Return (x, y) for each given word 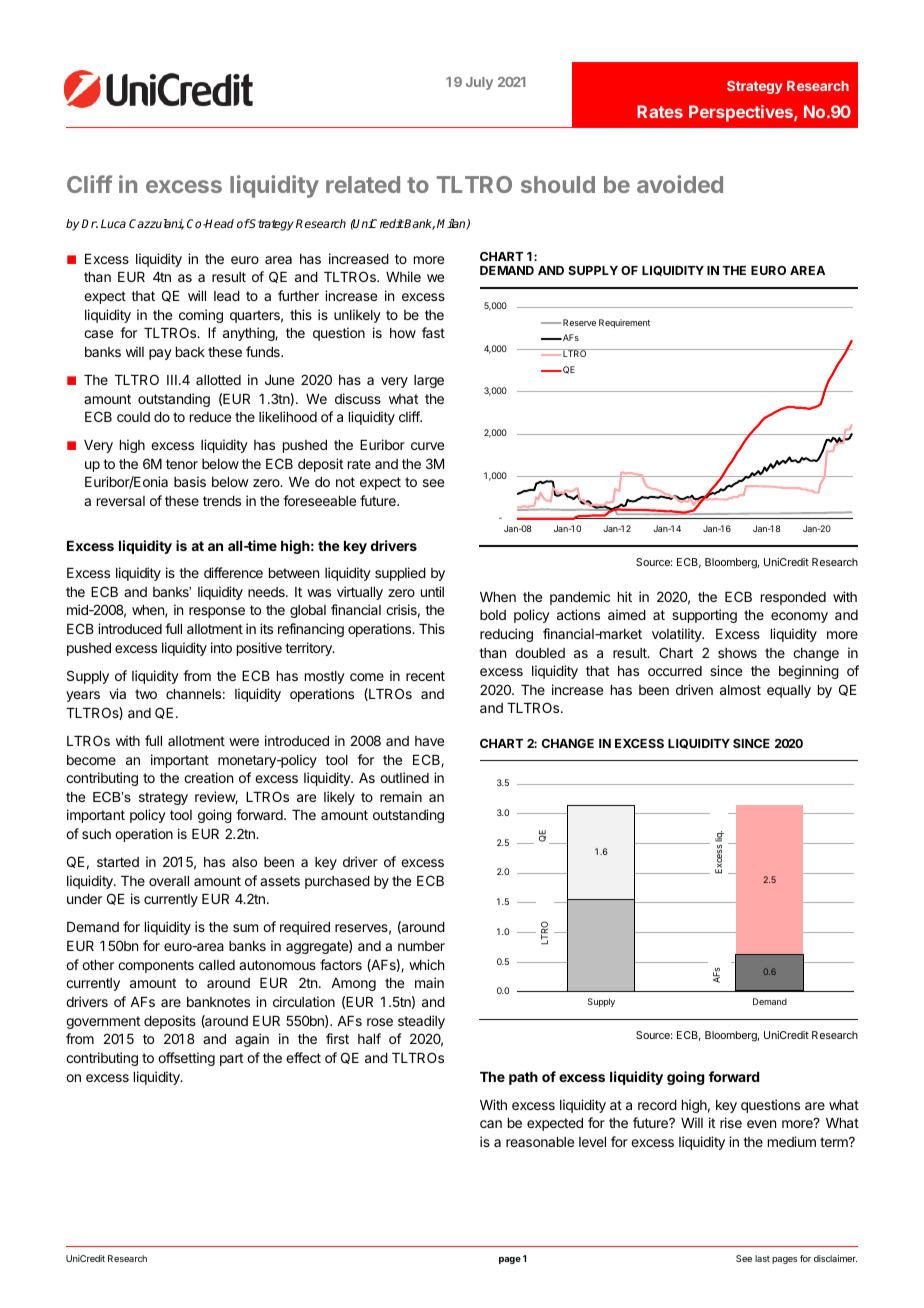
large (429, 381)
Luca (113, 223)
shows (737, 653)
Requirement (624, 323)
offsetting (186, 1059)
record (657, 1105)
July (479, 83)
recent (425, 676)
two (146, 694)
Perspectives (742, 113)
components (156, 966)
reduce (210, 417)
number (421, 946)
